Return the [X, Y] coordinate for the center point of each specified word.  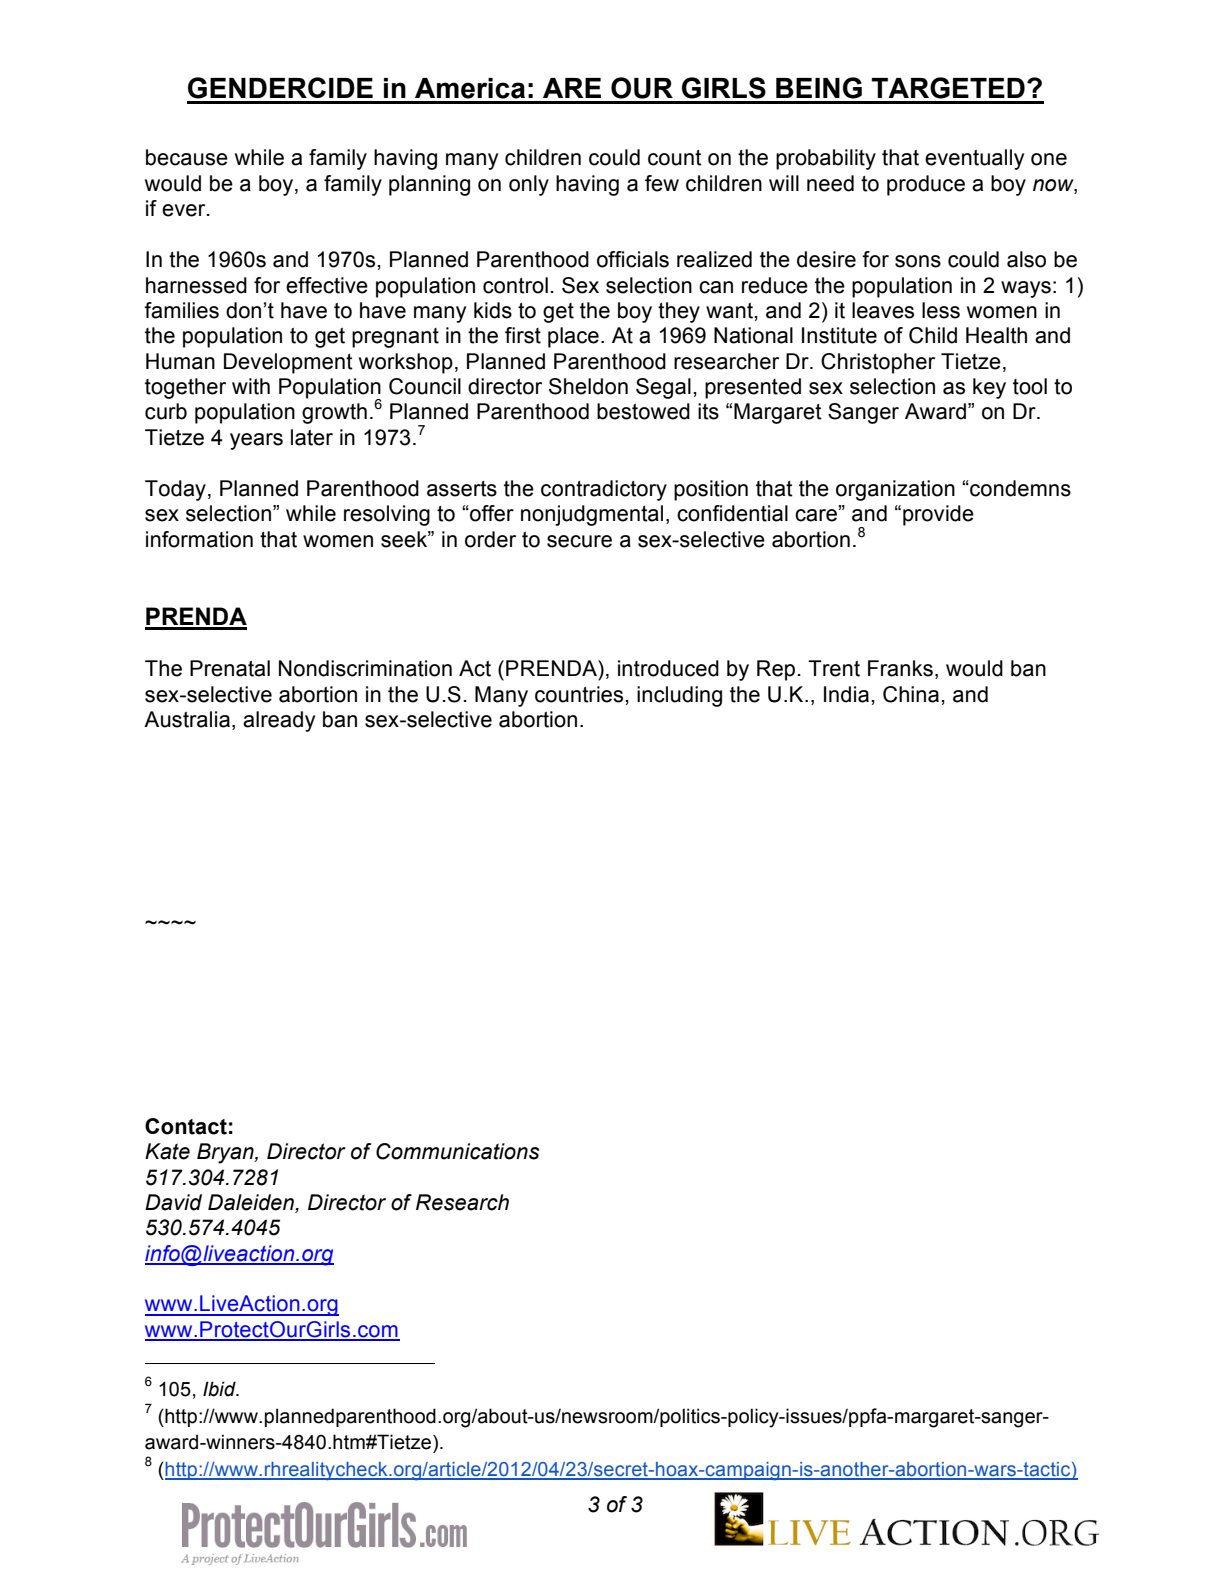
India [846, 694]
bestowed [643, 411]
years [256, 441]
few [662, 183]
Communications [457, 1151]
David [173, 1202]
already [279, 721]
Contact [186, 1126]
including [679, 696]
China [911, 694]
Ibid [220, 1389]
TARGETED [948, 88]
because [187, 157]
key [989, 388]
